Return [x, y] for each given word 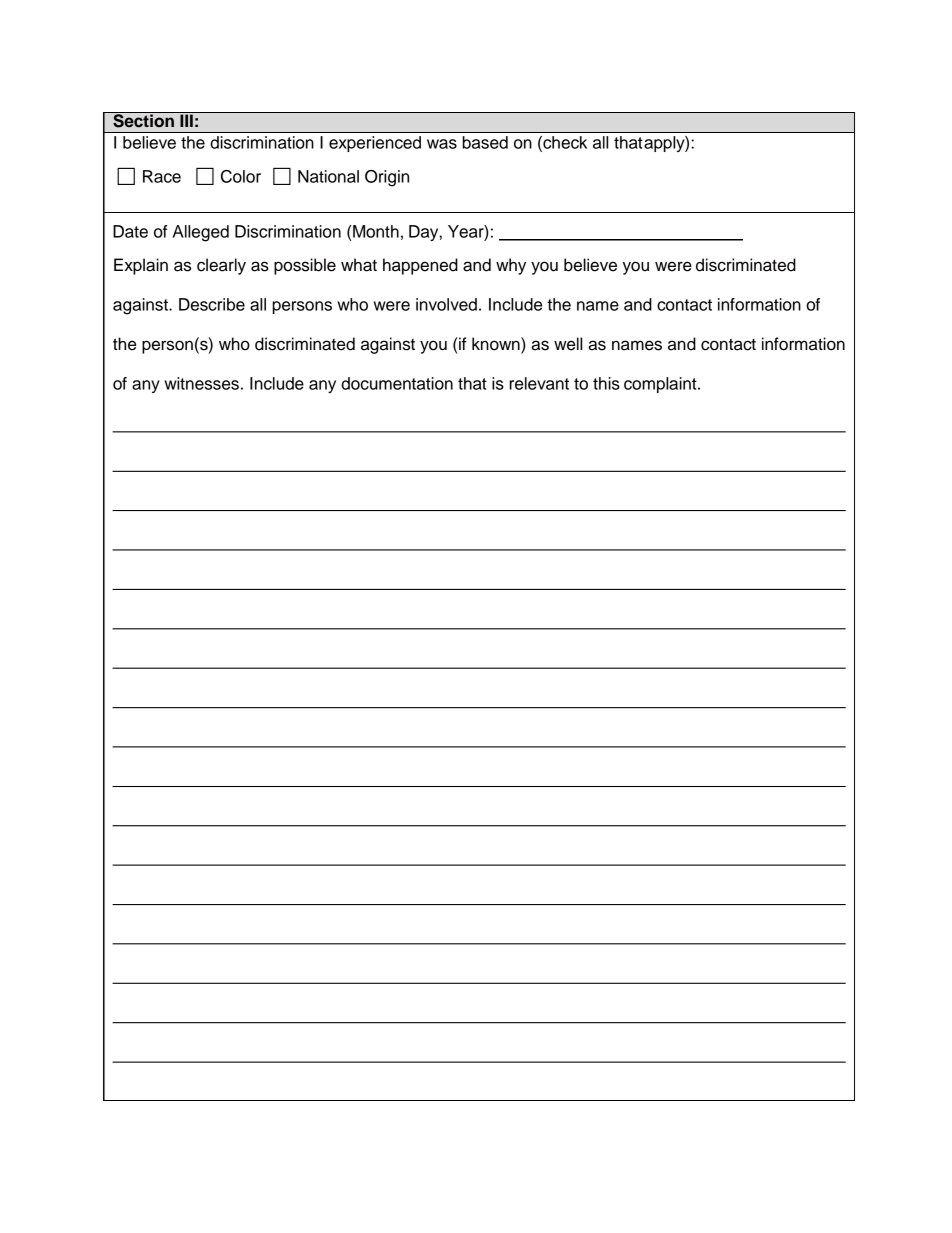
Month [376, 231]
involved [446, 304]
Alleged [201, 233]
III [186, 119]
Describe [212, 304]
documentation [397, 383]
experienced [375, 144]
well [568, 344]
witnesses [202, 383]
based [485, 142]
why [511, 266]
